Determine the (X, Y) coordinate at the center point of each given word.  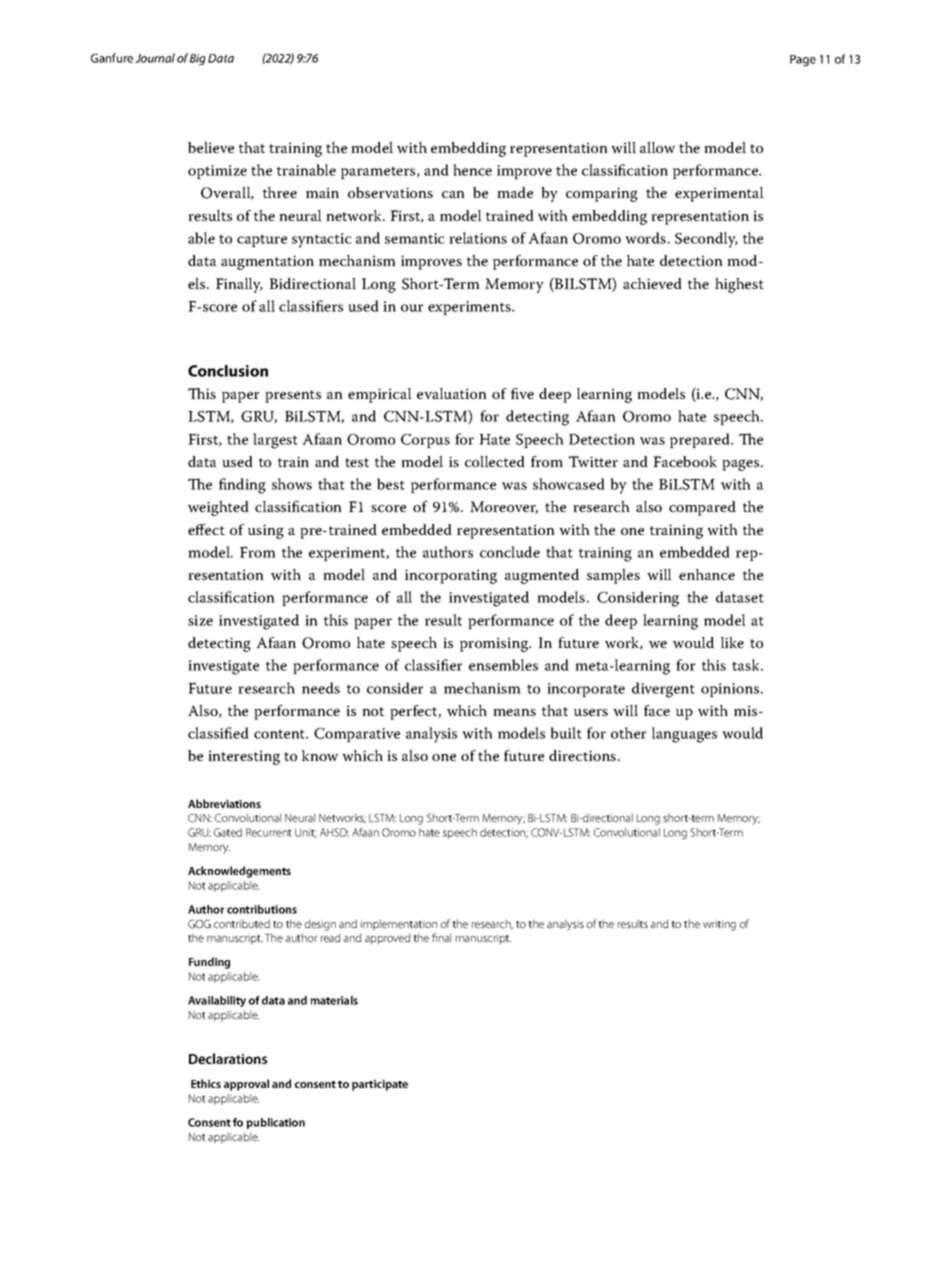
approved (387, 939)
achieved (652, 283)
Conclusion (228, 371)
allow (657, 148)
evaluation (452, 393)
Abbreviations (224, 803)
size (200, 620)
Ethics (206, 1083)
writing (719, 925)
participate (380, 1085)
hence (472, 170)
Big (198, 59)
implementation (399, 925)
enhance (707, 574)
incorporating (451, 576)
